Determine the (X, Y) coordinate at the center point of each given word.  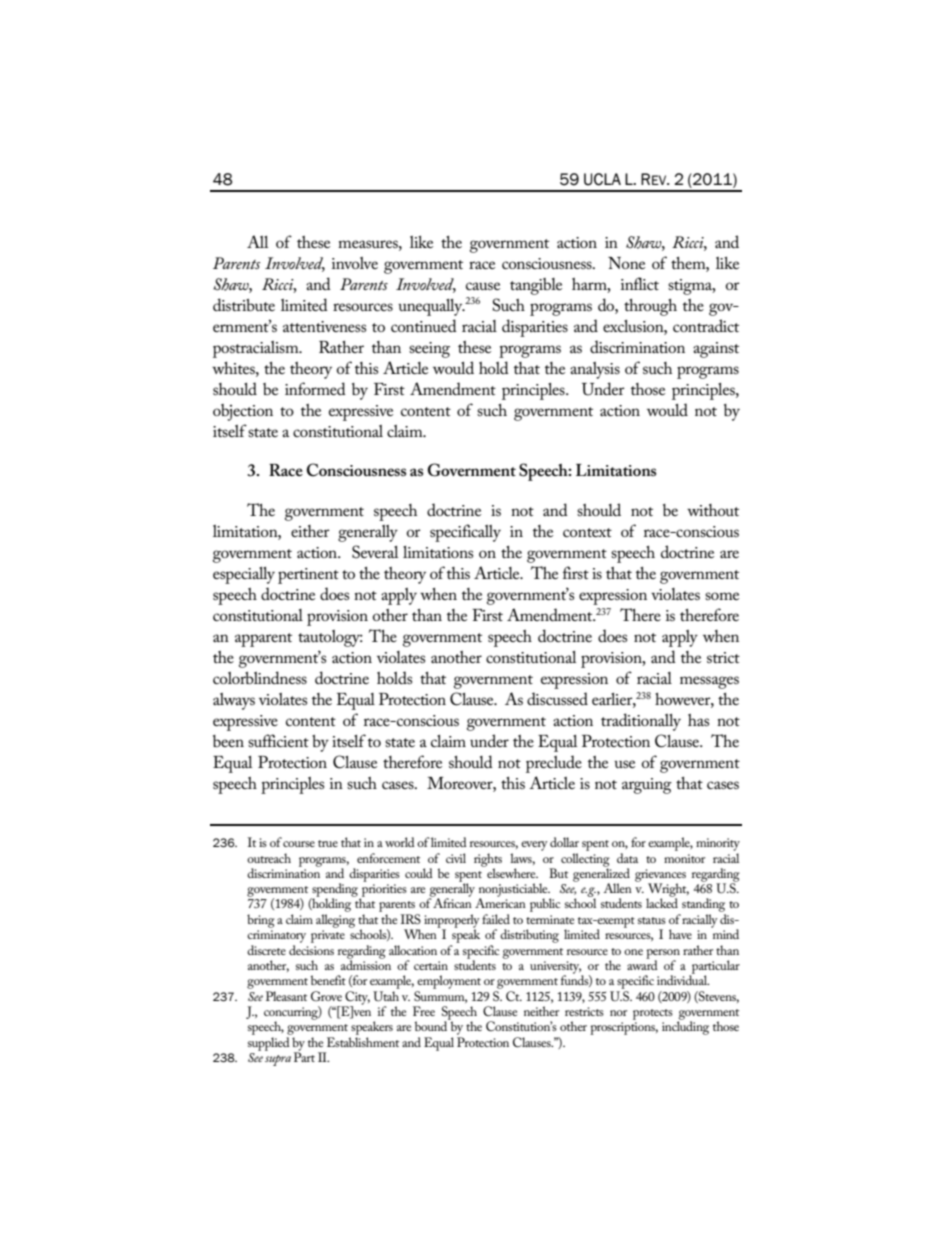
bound (432, 1025)
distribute (244, 304)
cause (483, 286)
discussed (557, 698)
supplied (270, 1042)
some (722, 596)
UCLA (602, 179)
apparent (263, 640)
